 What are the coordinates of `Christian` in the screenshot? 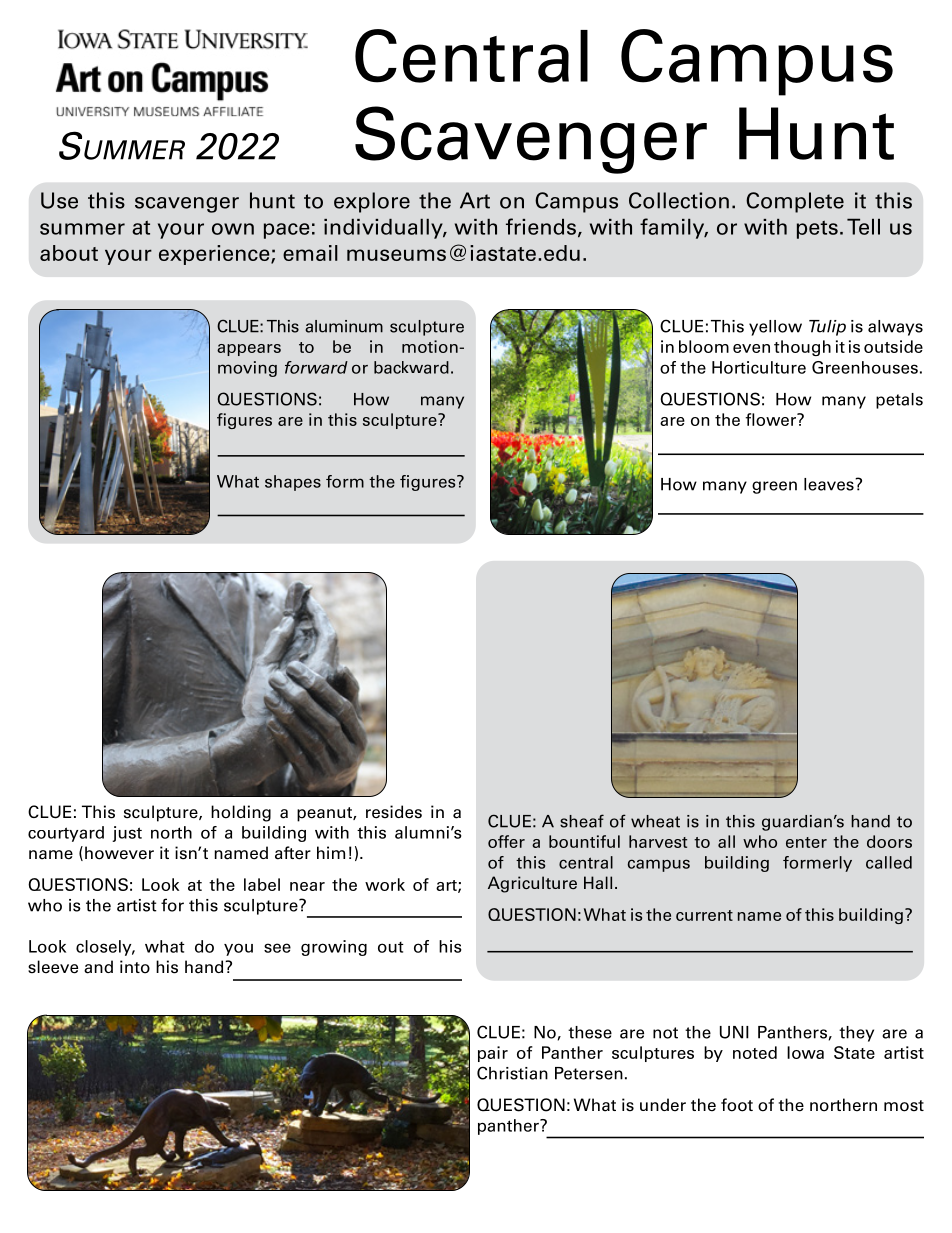 It's located at (512, 1073).
